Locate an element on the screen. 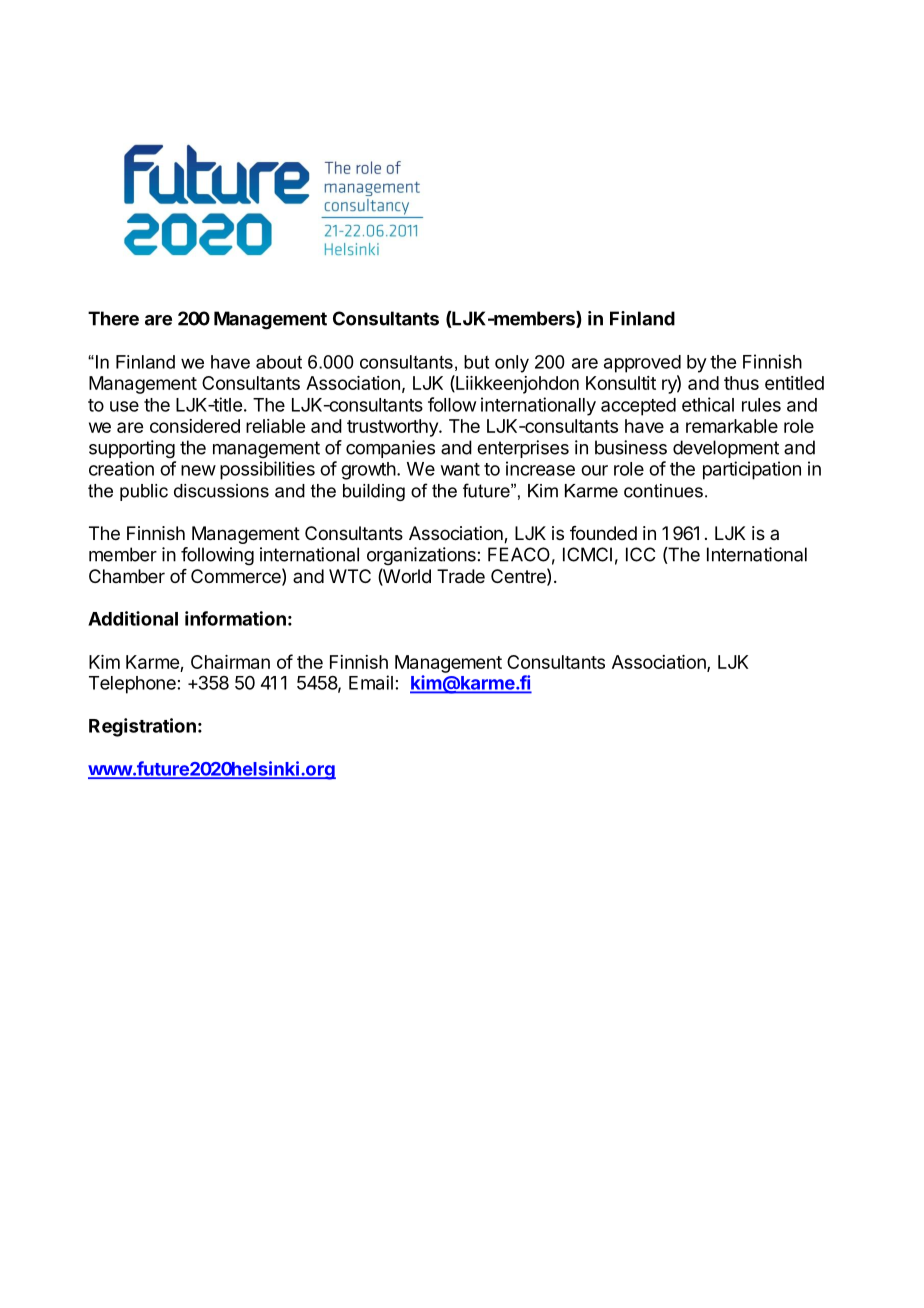  Chamber is located at coordinates (127, 576).
